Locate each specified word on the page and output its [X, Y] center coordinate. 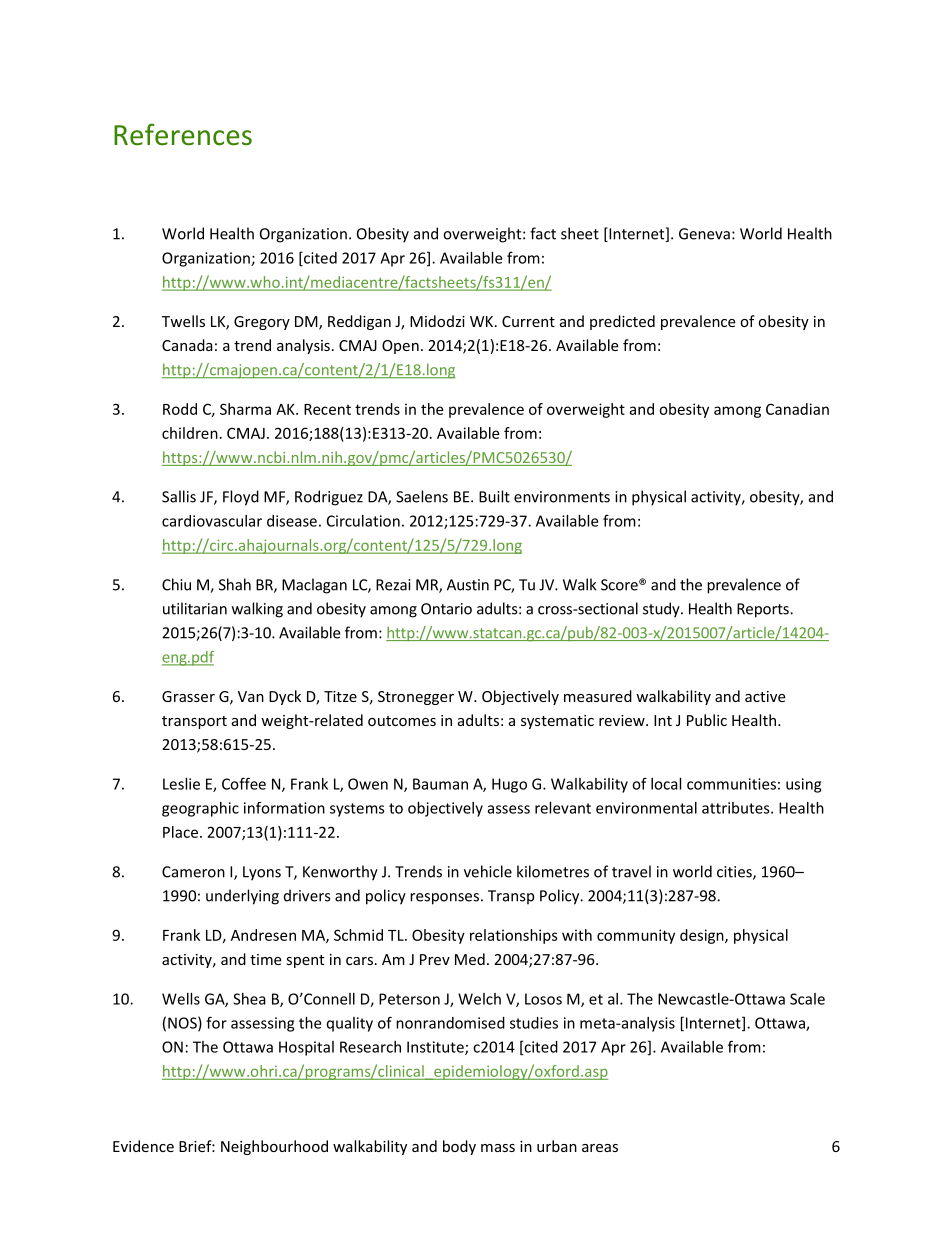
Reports [764, 610]
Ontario [446, 609]
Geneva [704, 234]
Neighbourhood [274, 1147]
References [183, 134]
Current [528, 321]
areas [600, 1148]
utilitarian [195, 608]
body [459, 1147]
